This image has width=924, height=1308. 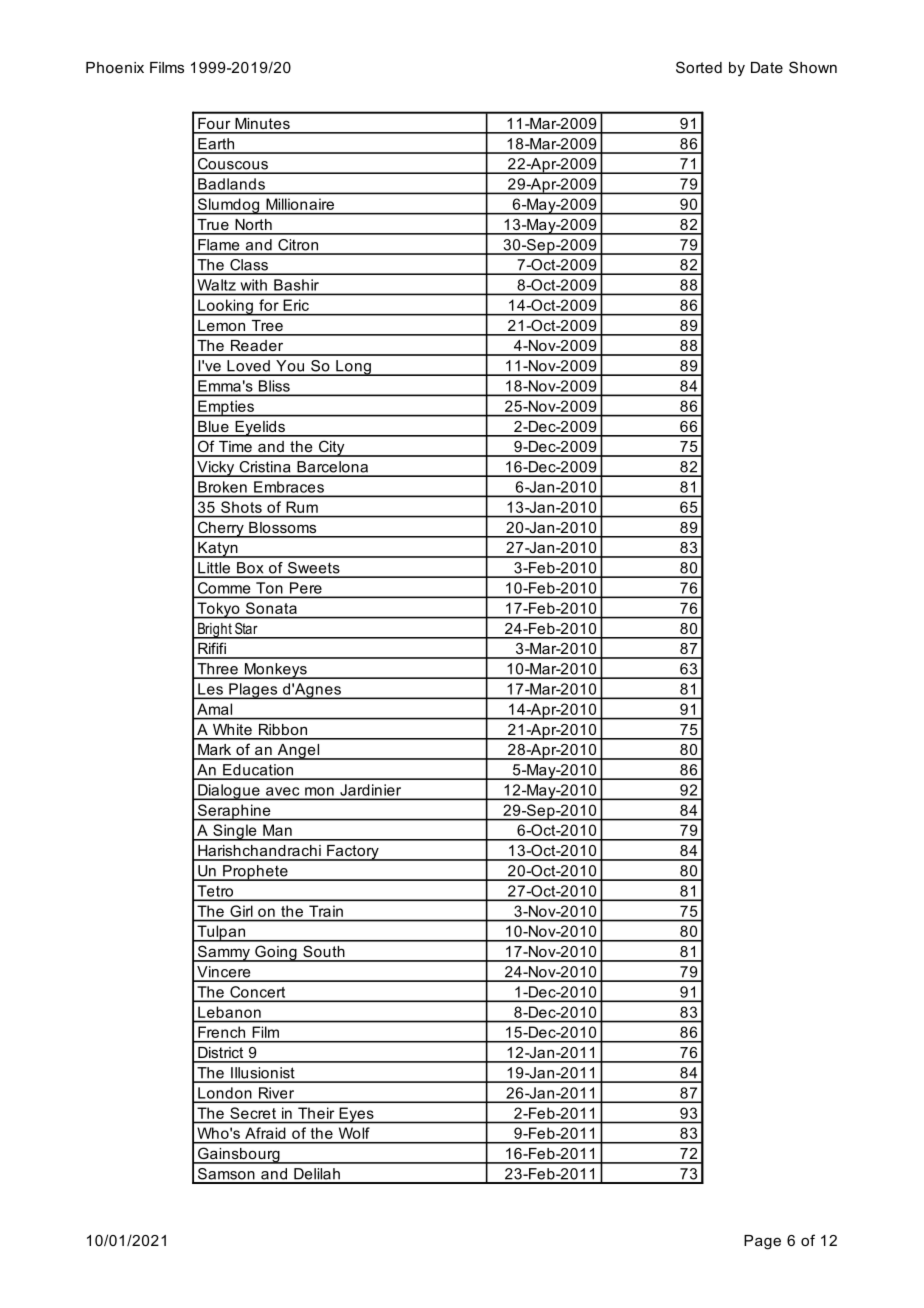 What do you see at coordinates (265, 1133) in the image?
I see `Afraid` at bounding box center [265, 1133].
